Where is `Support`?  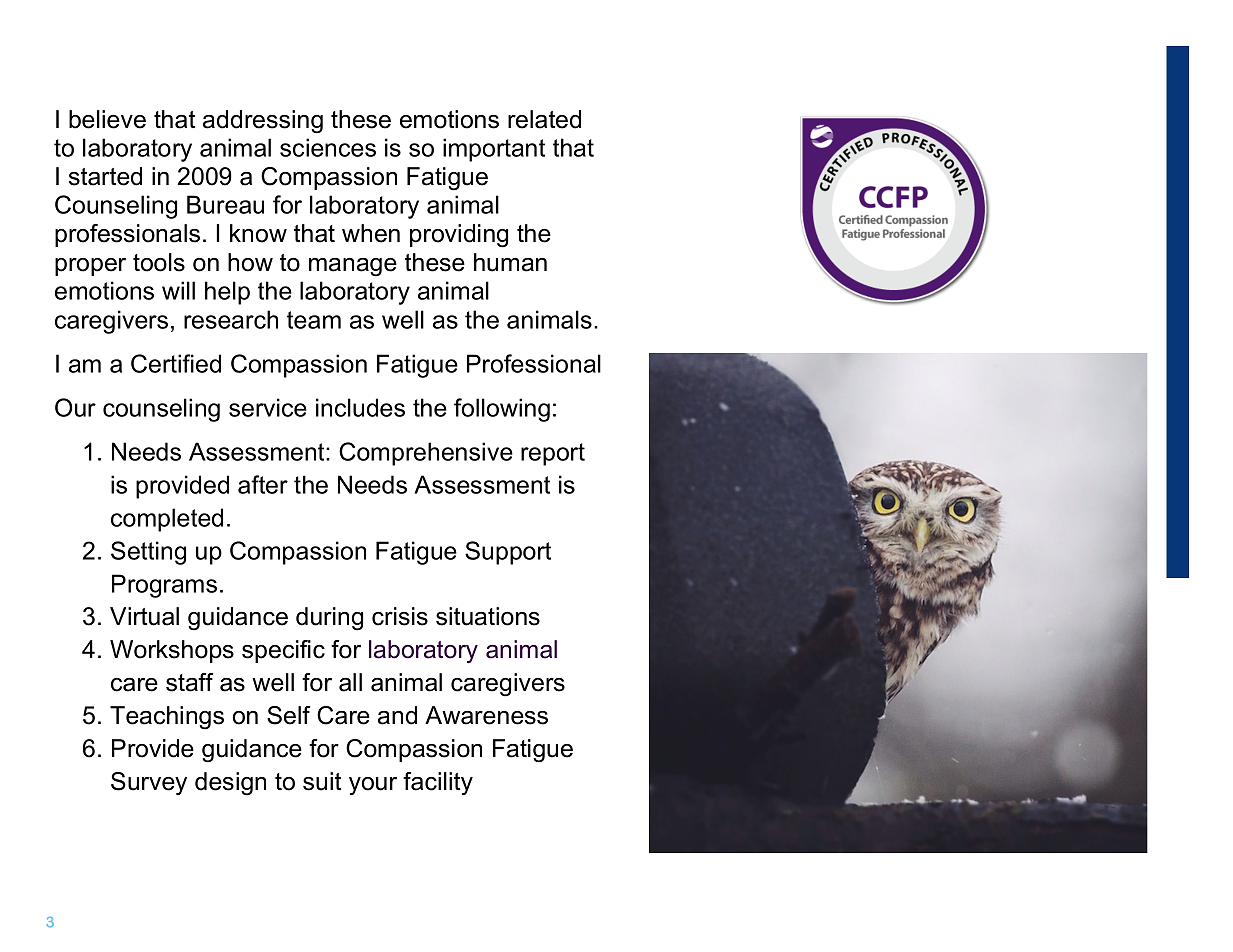
Support is located at coordinates (508, 553).
